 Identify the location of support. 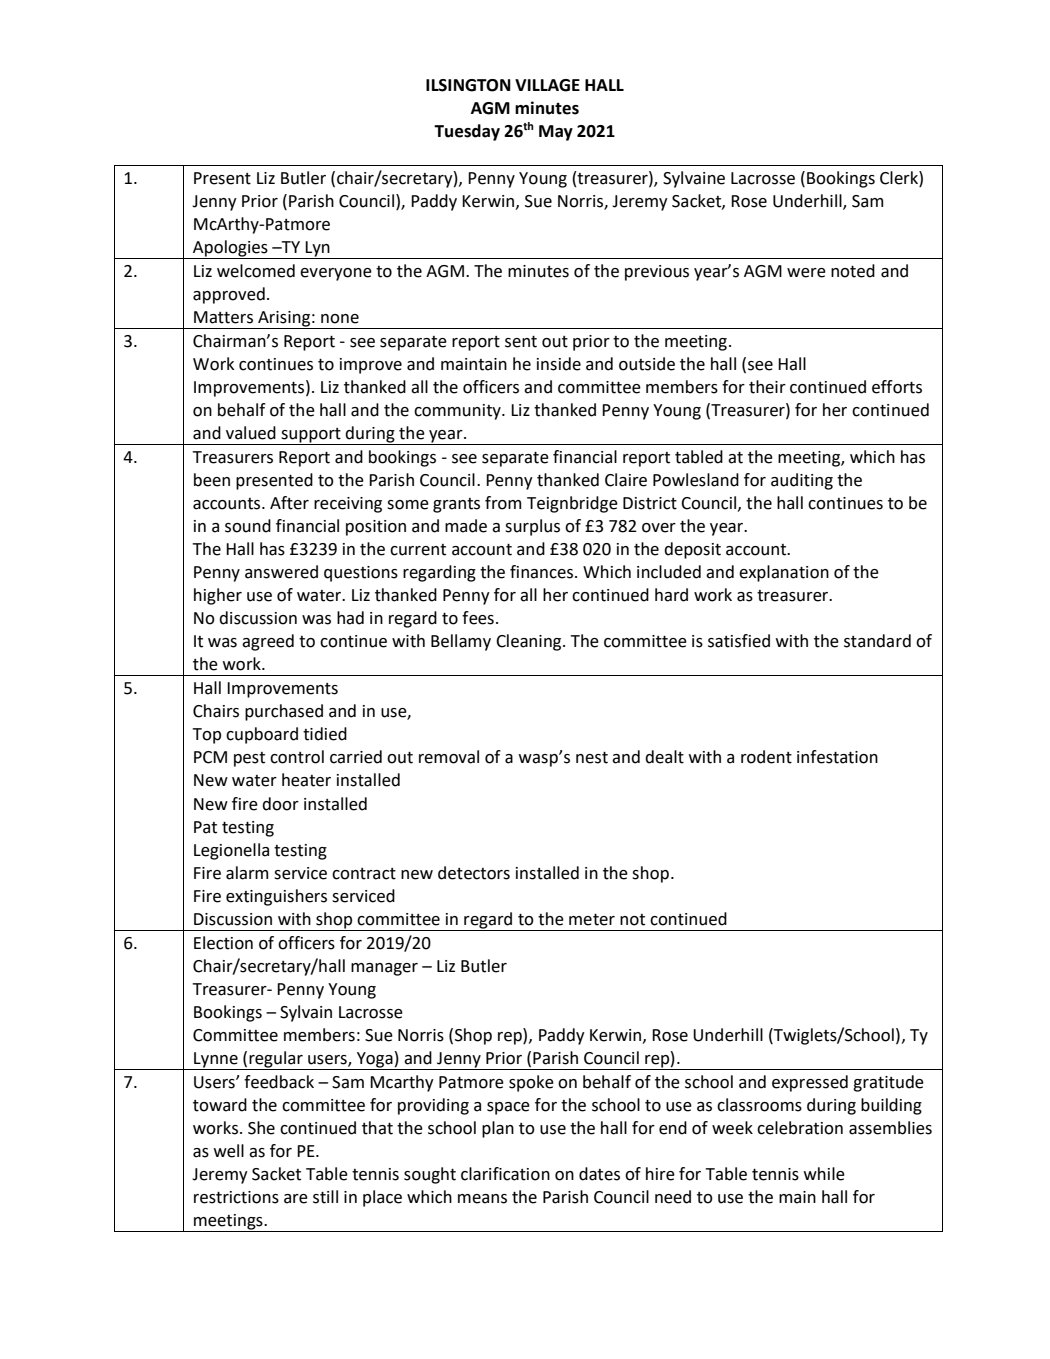
(311, 436).
